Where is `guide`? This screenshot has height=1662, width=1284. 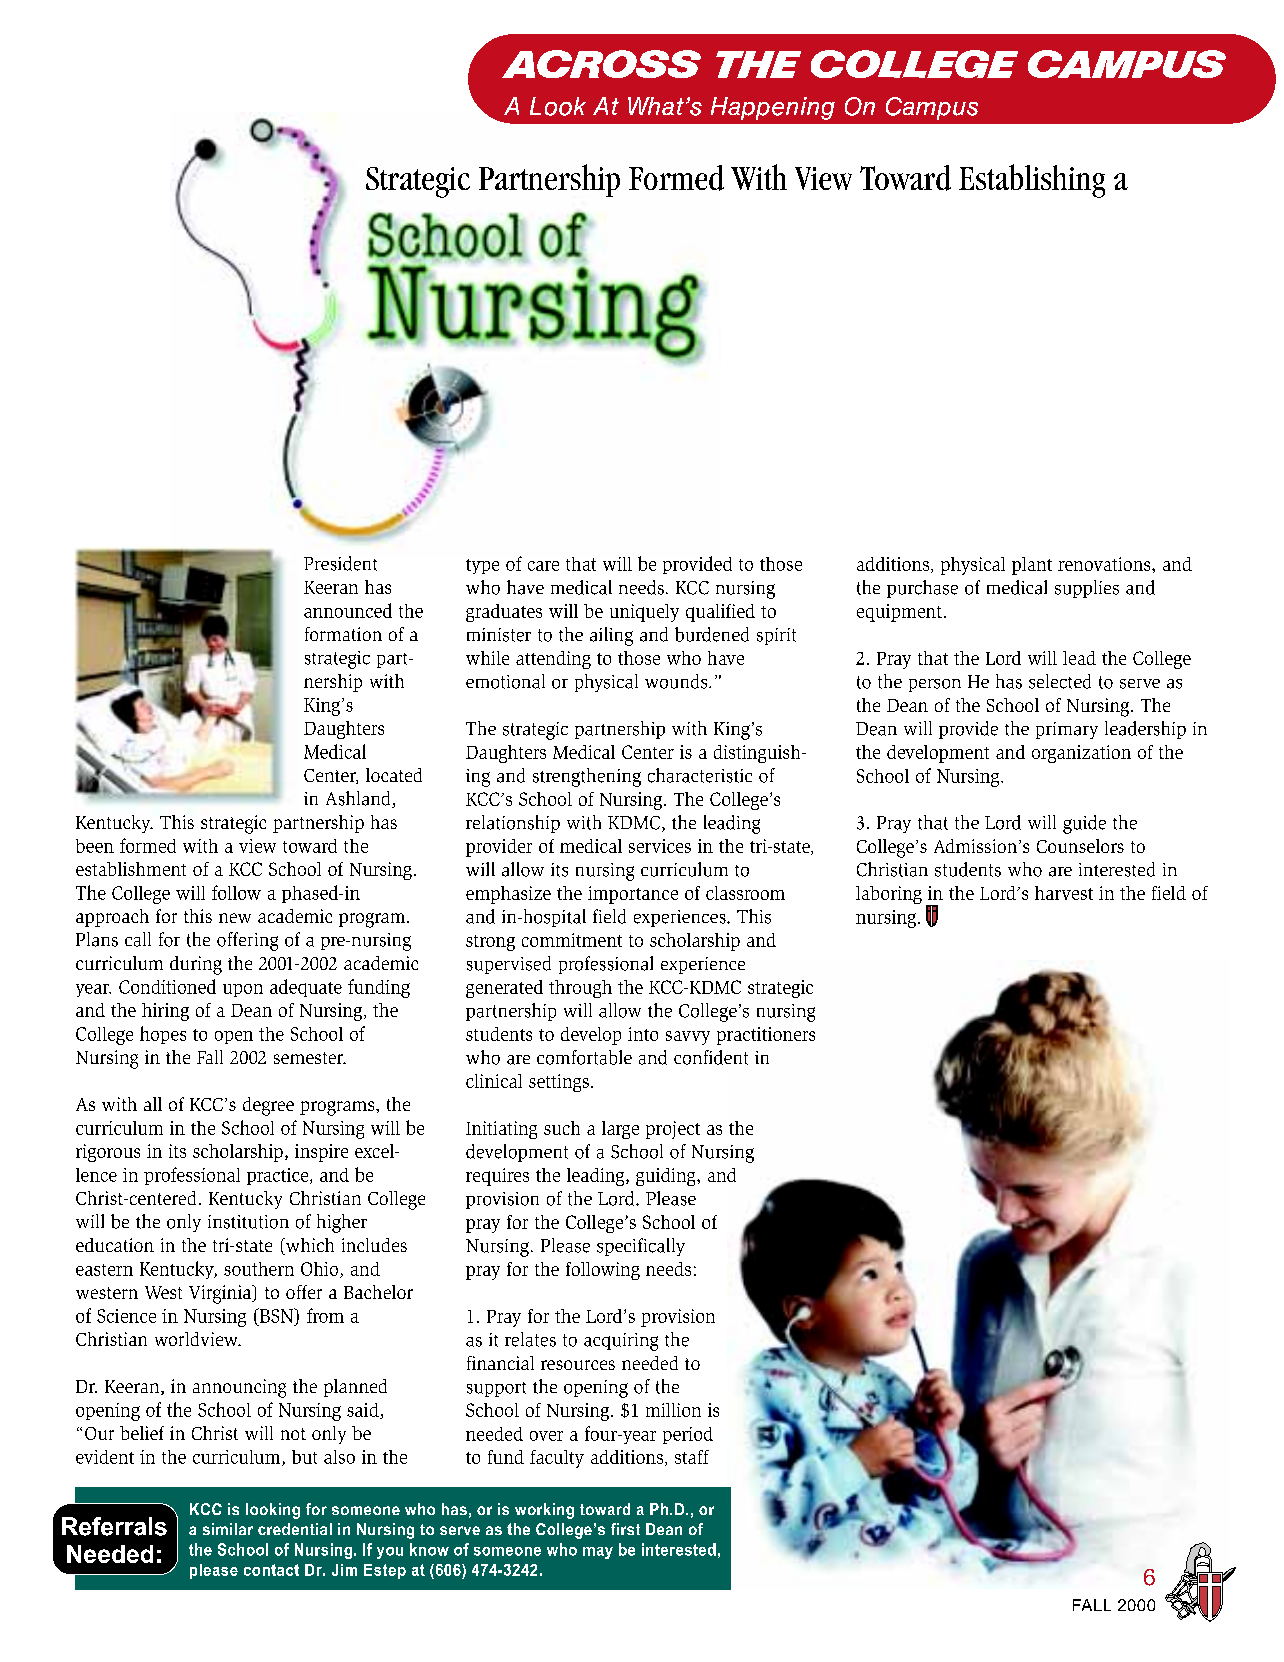
guide is located at coordinates (1084, 824).
